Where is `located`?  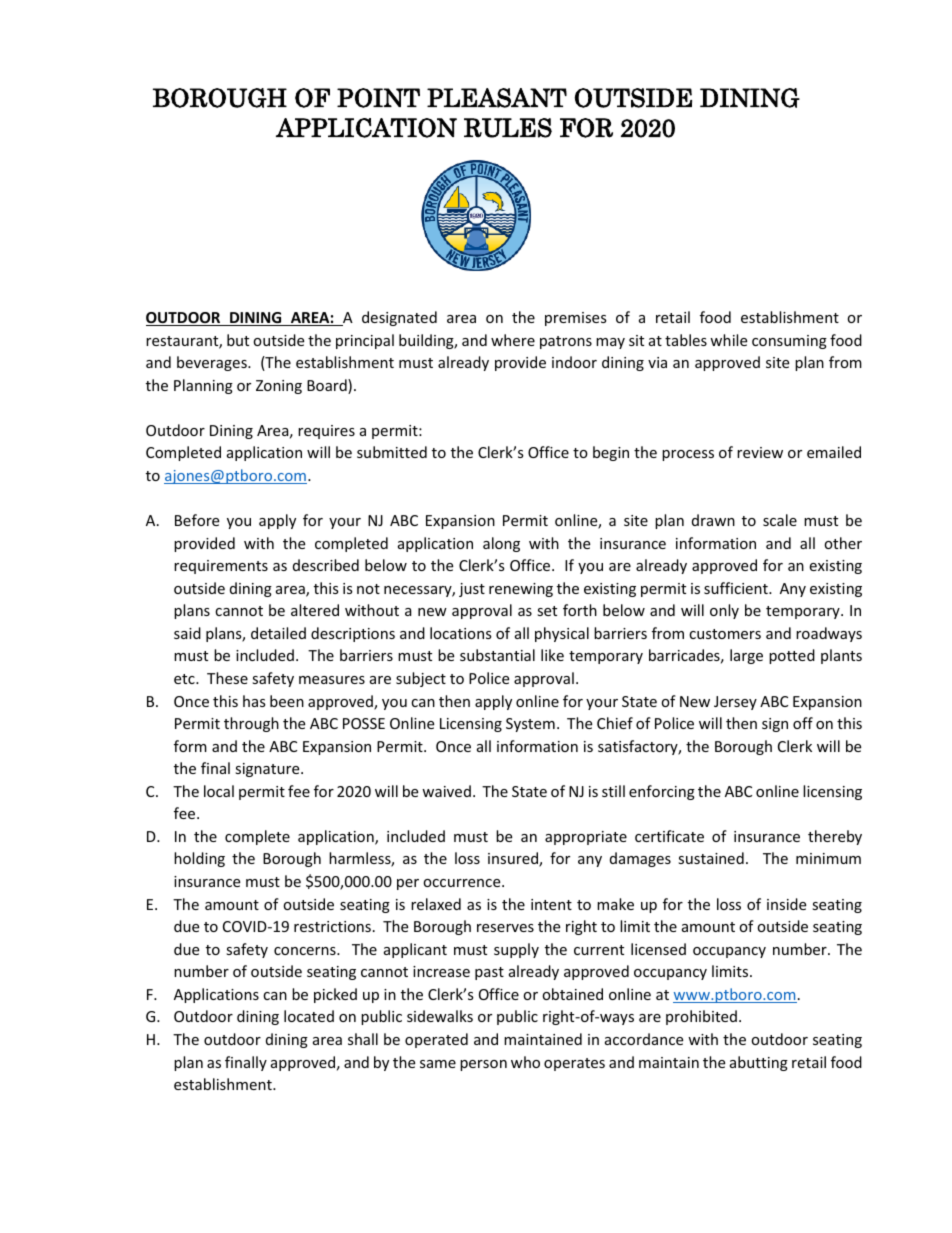
located is located at coordinates (309, 1016).
